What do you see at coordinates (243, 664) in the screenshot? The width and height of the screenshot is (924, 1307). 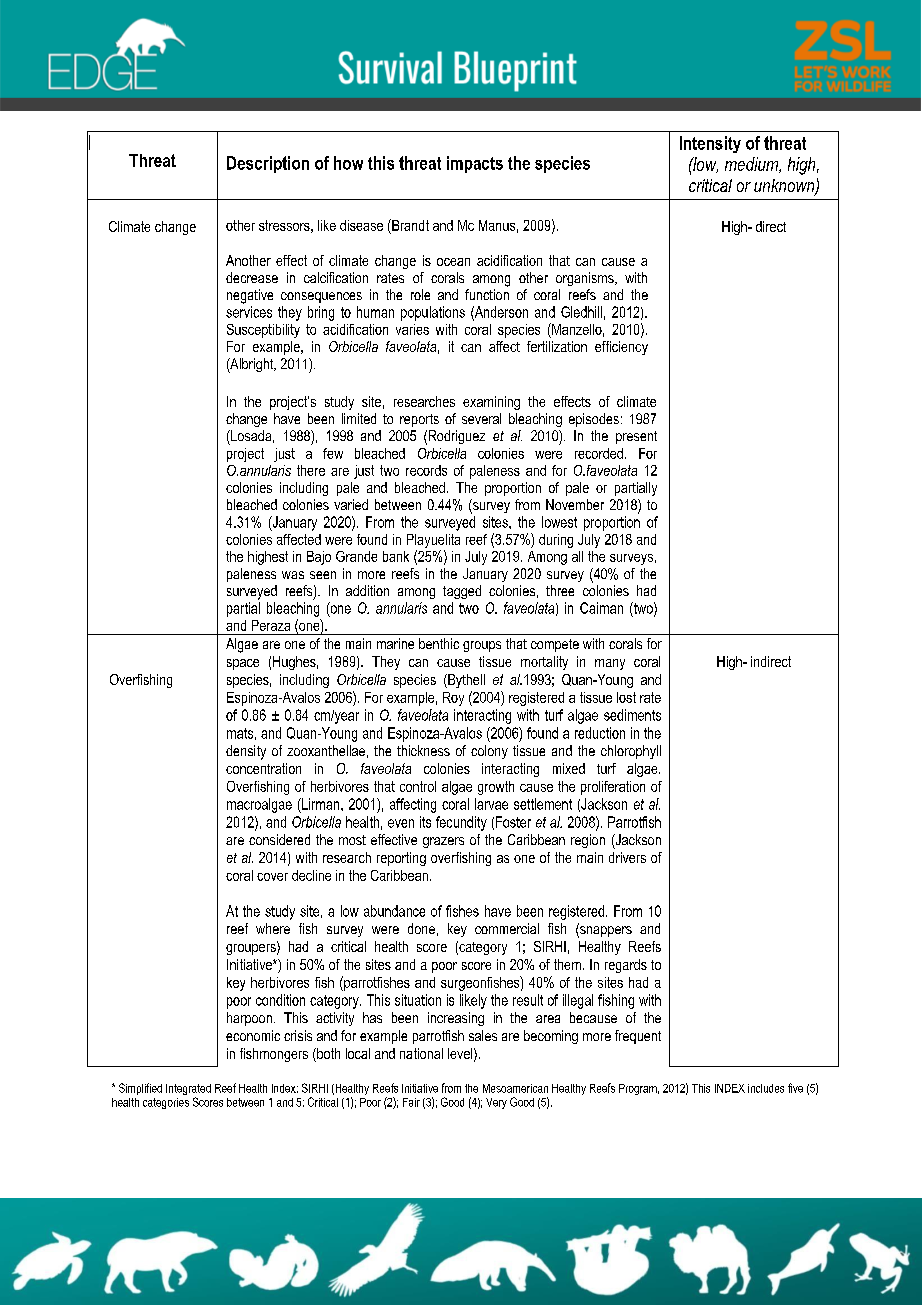 I see `space` at bounding box center [243, 664].
